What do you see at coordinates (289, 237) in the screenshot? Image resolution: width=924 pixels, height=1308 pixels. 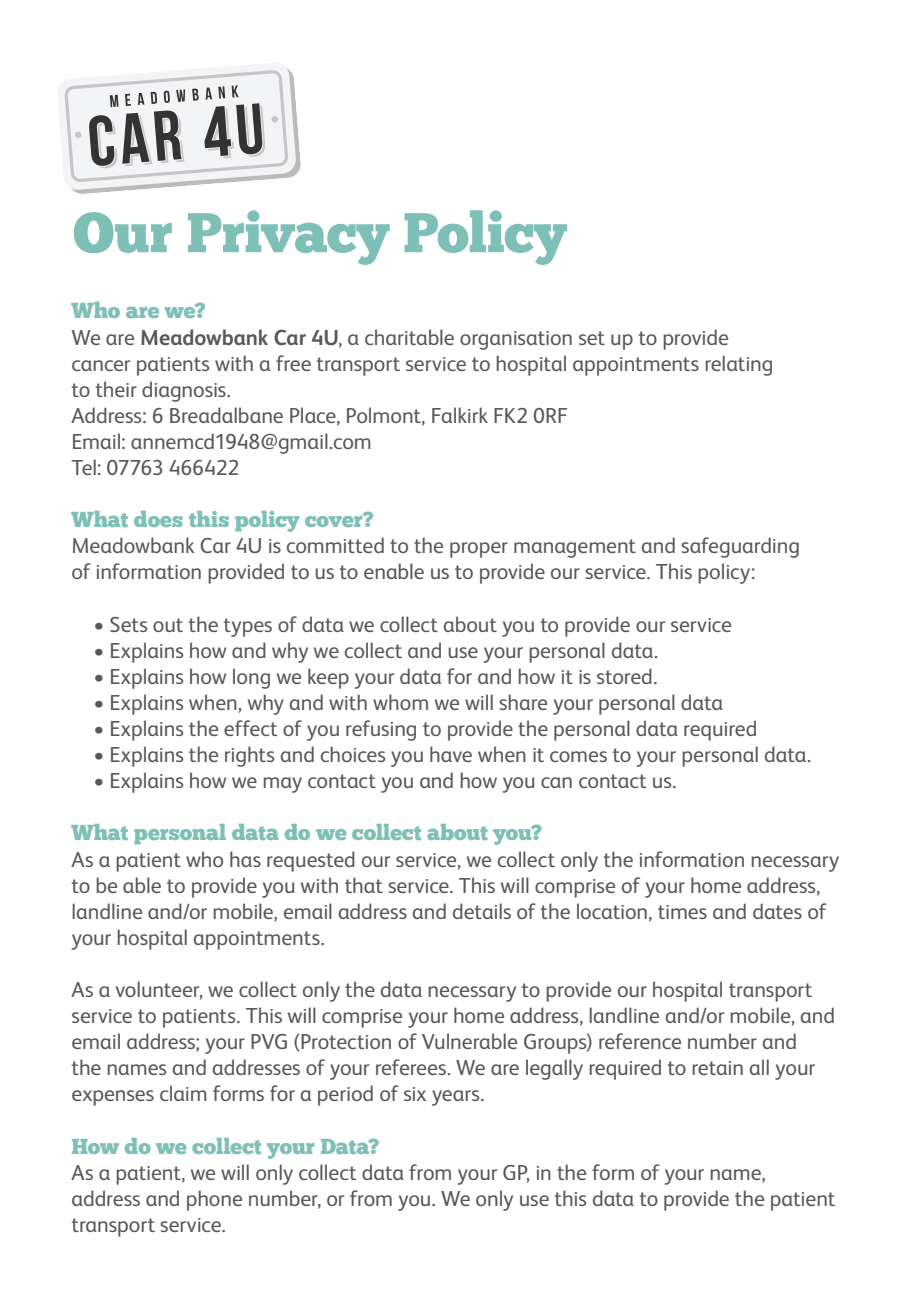 I see `Privacy` at bounding box center [289, 237].
